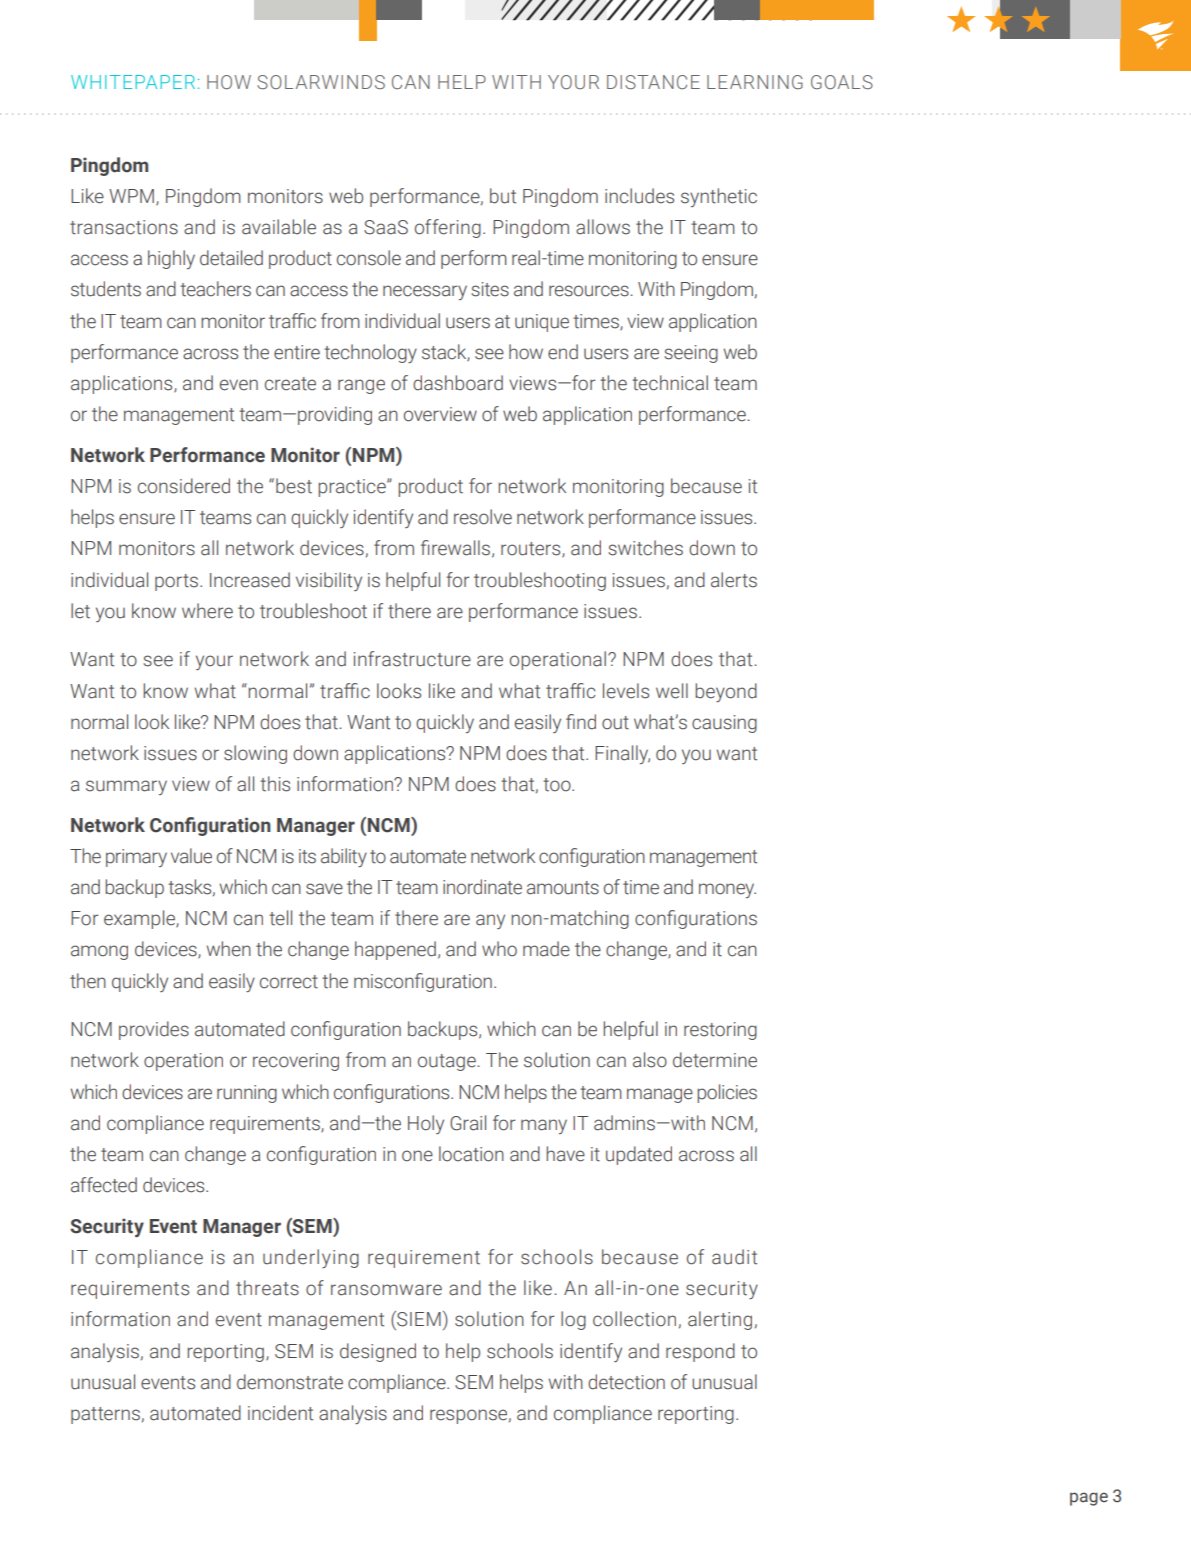  I want to click on ports, so click(178, 582).
